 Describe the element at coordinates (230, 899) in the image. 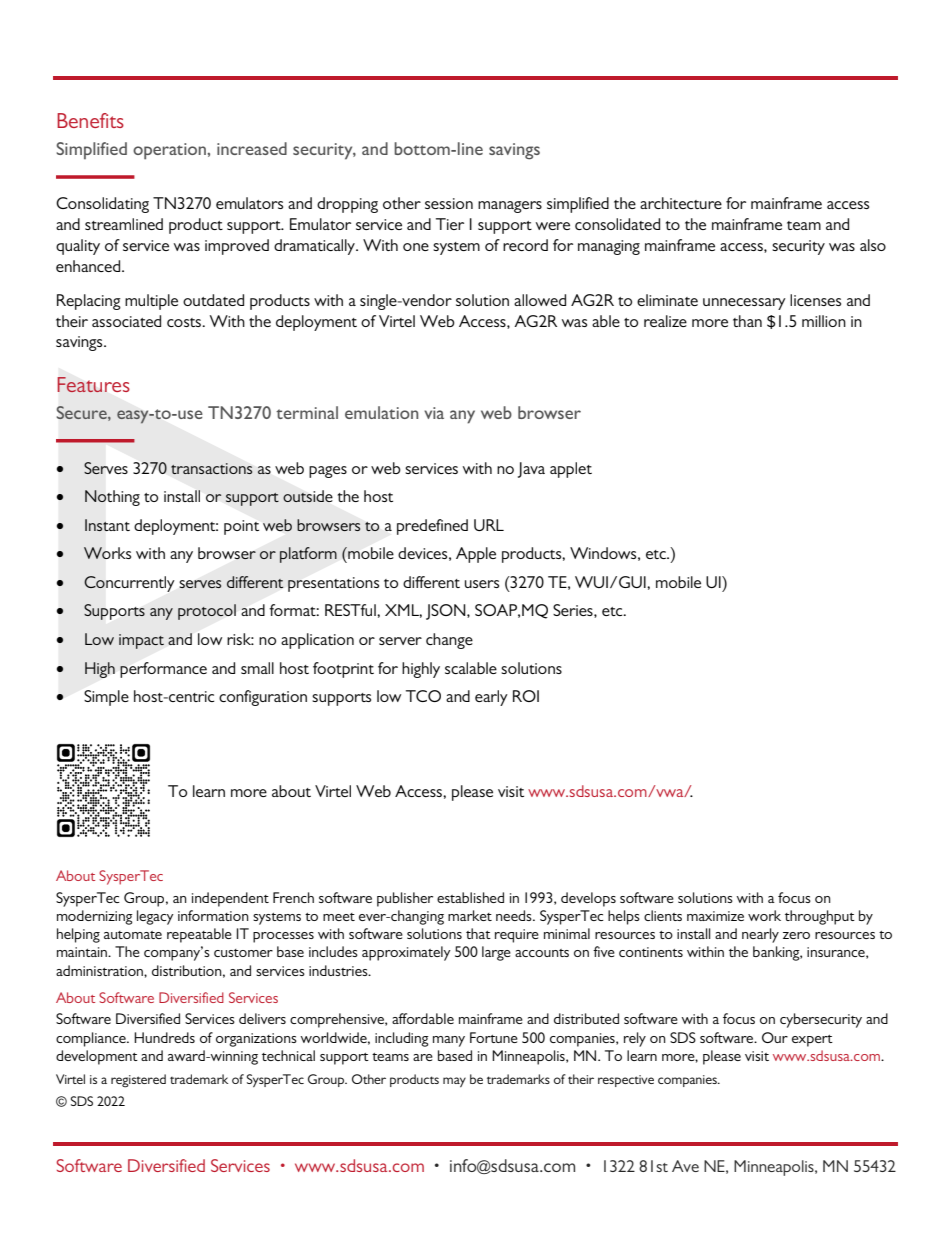

I see `independent` at that location.
